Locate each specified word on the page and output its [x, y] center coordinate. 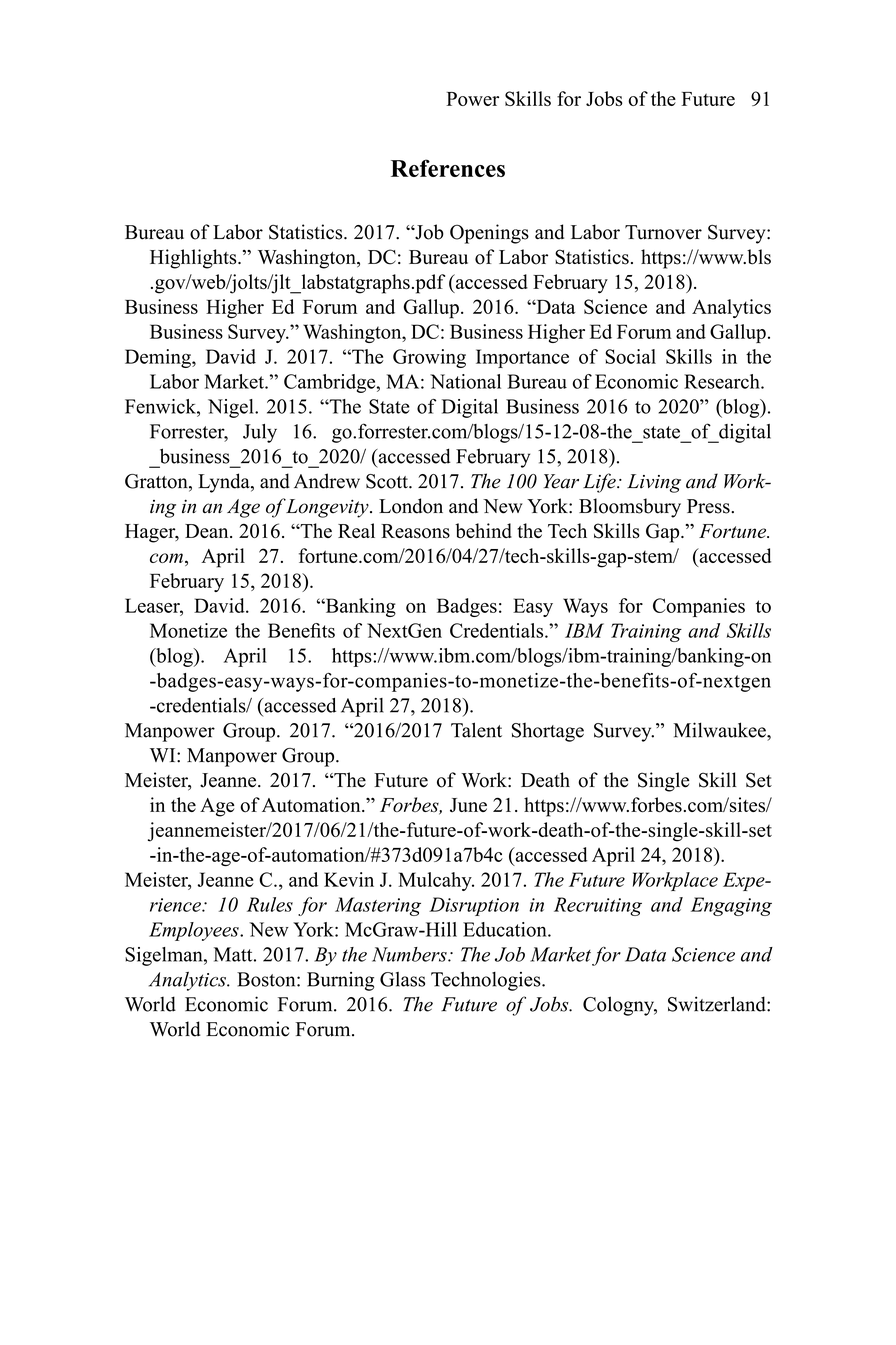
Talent [476, 730]
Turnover [663, 232]
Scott [388, 481]
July [260, 433]
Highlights [194, 259]
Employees [195, 931]
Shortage [548, 732]
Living [654, 483]
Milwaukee [720, 730]
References [448, 168]
